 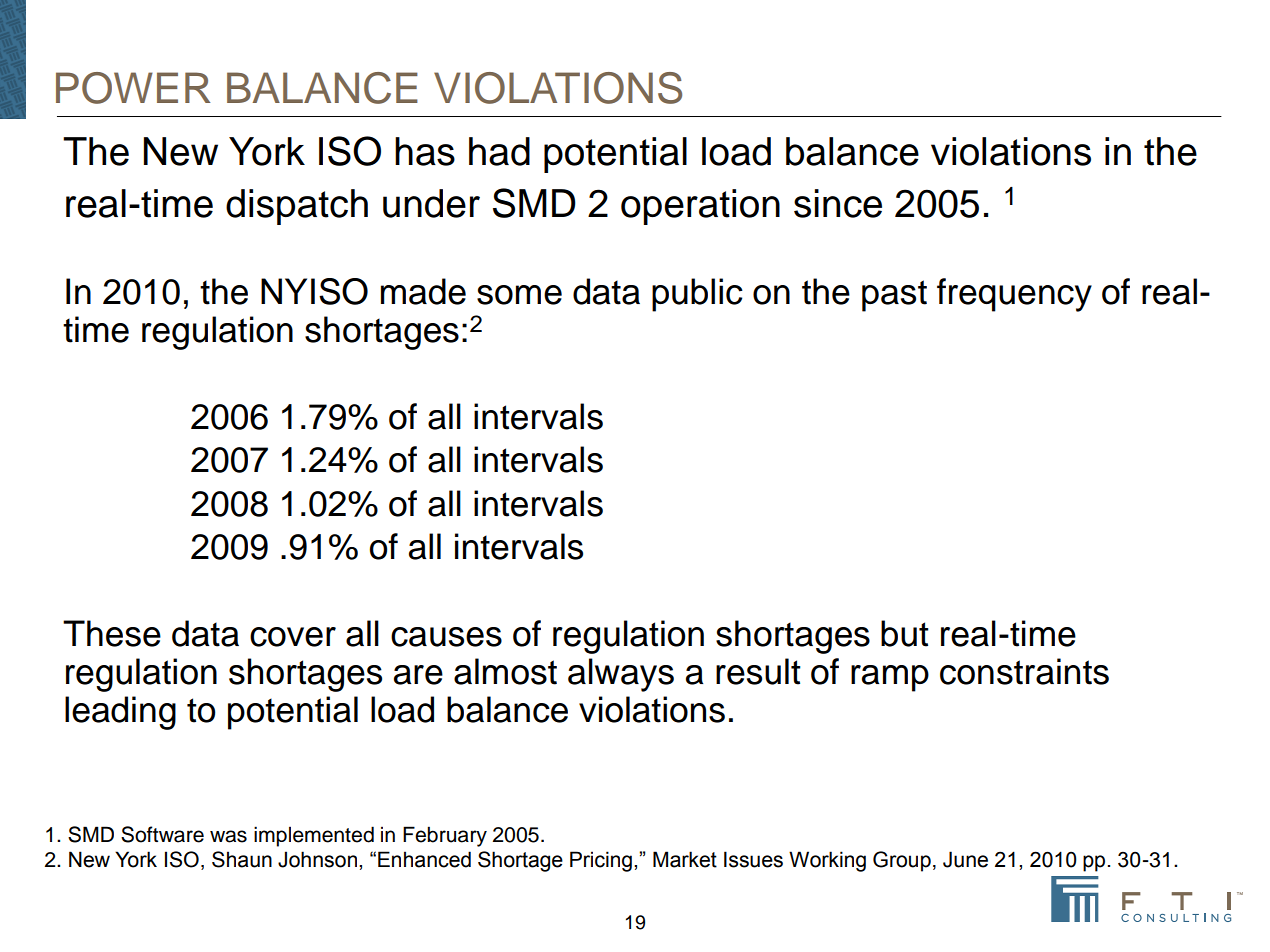 I want to click on cover, so click(x=293, y=637).
